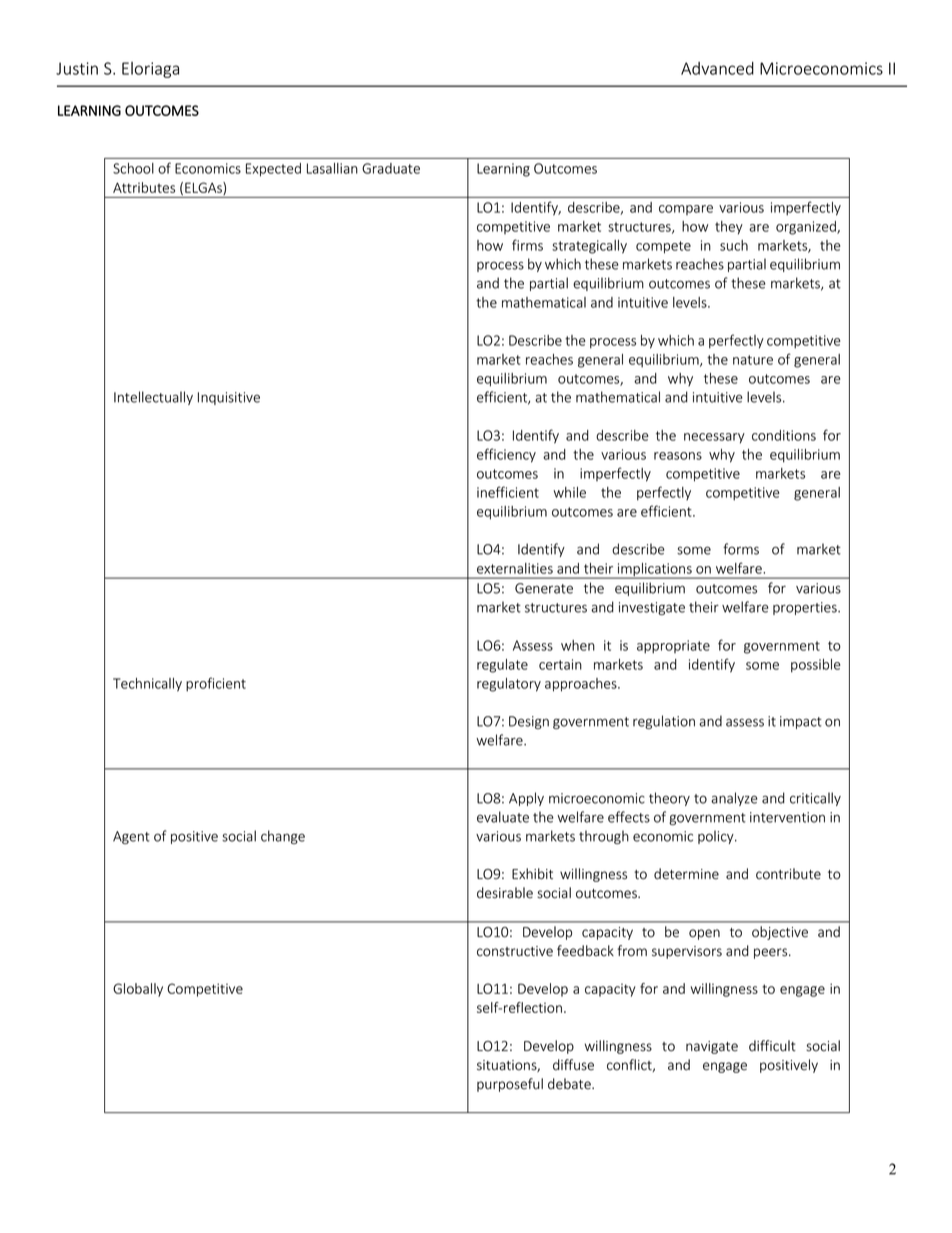  Describe the element at coordinates (741, 549) in the page. I see `forms` at that location.
